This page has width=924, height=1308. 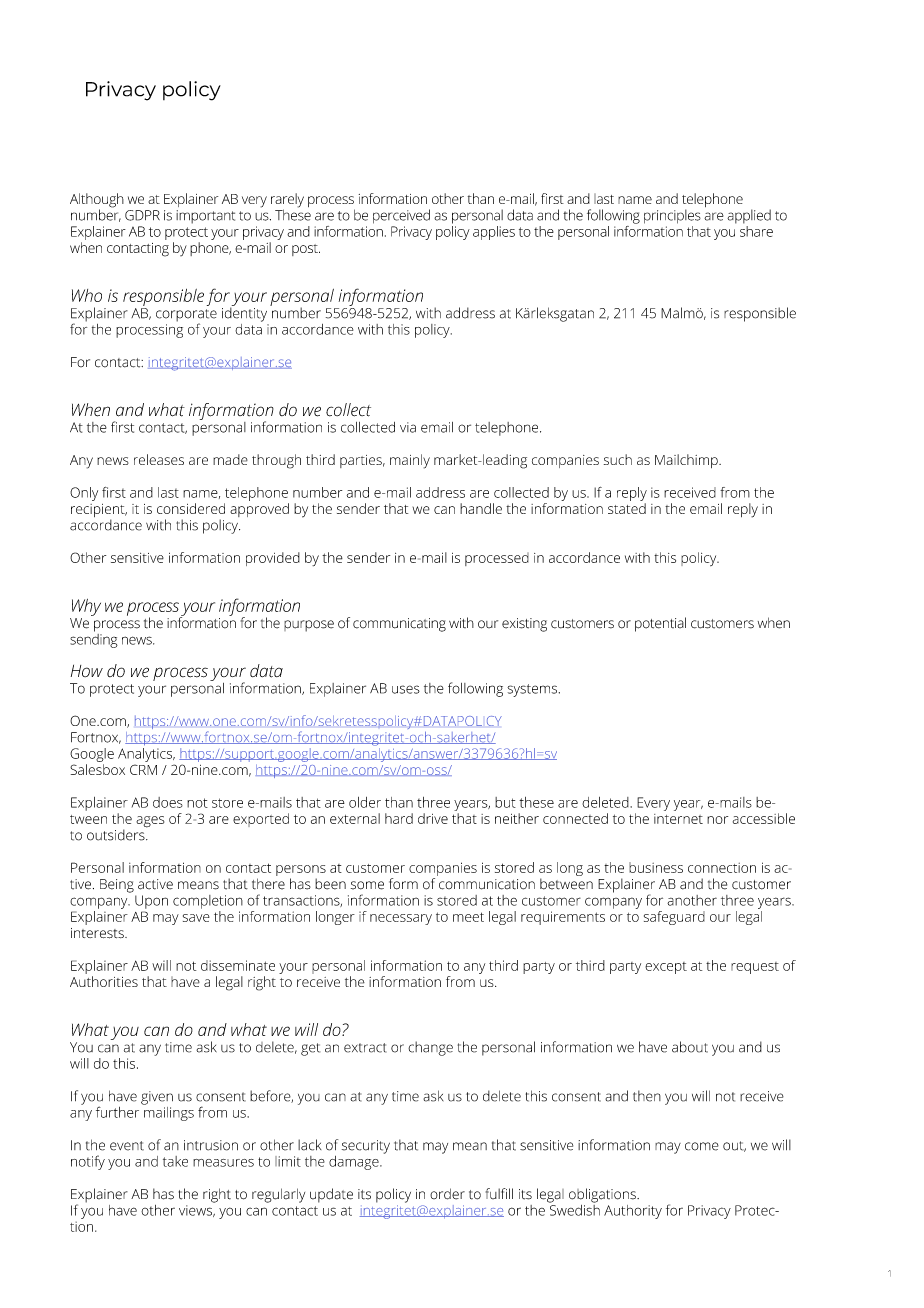 I want to click on take, so click(x=175, y=1161).
